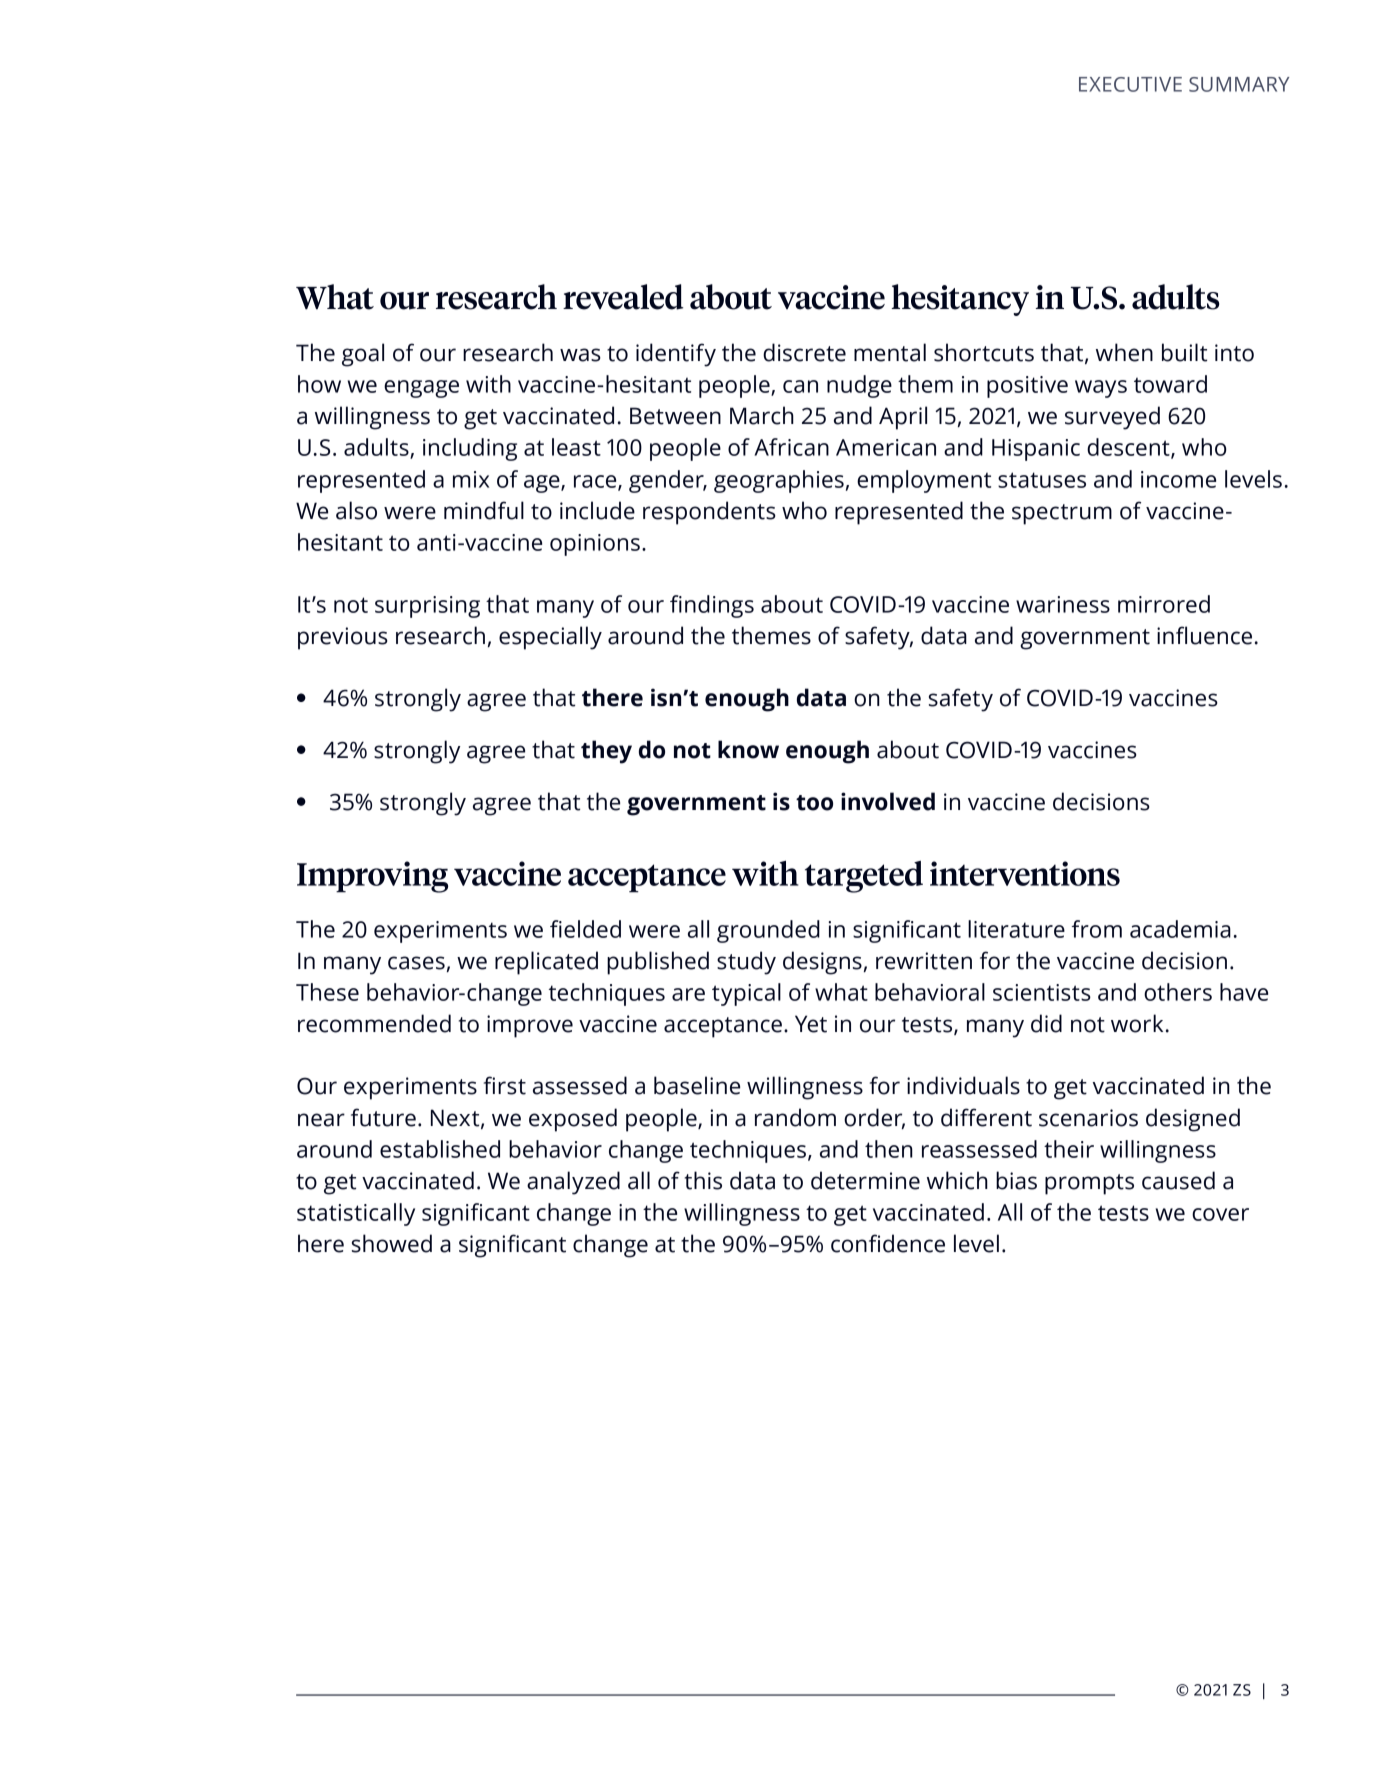 The image size is (1381, 1787). I want to click on revealed, so click(623, 297).
